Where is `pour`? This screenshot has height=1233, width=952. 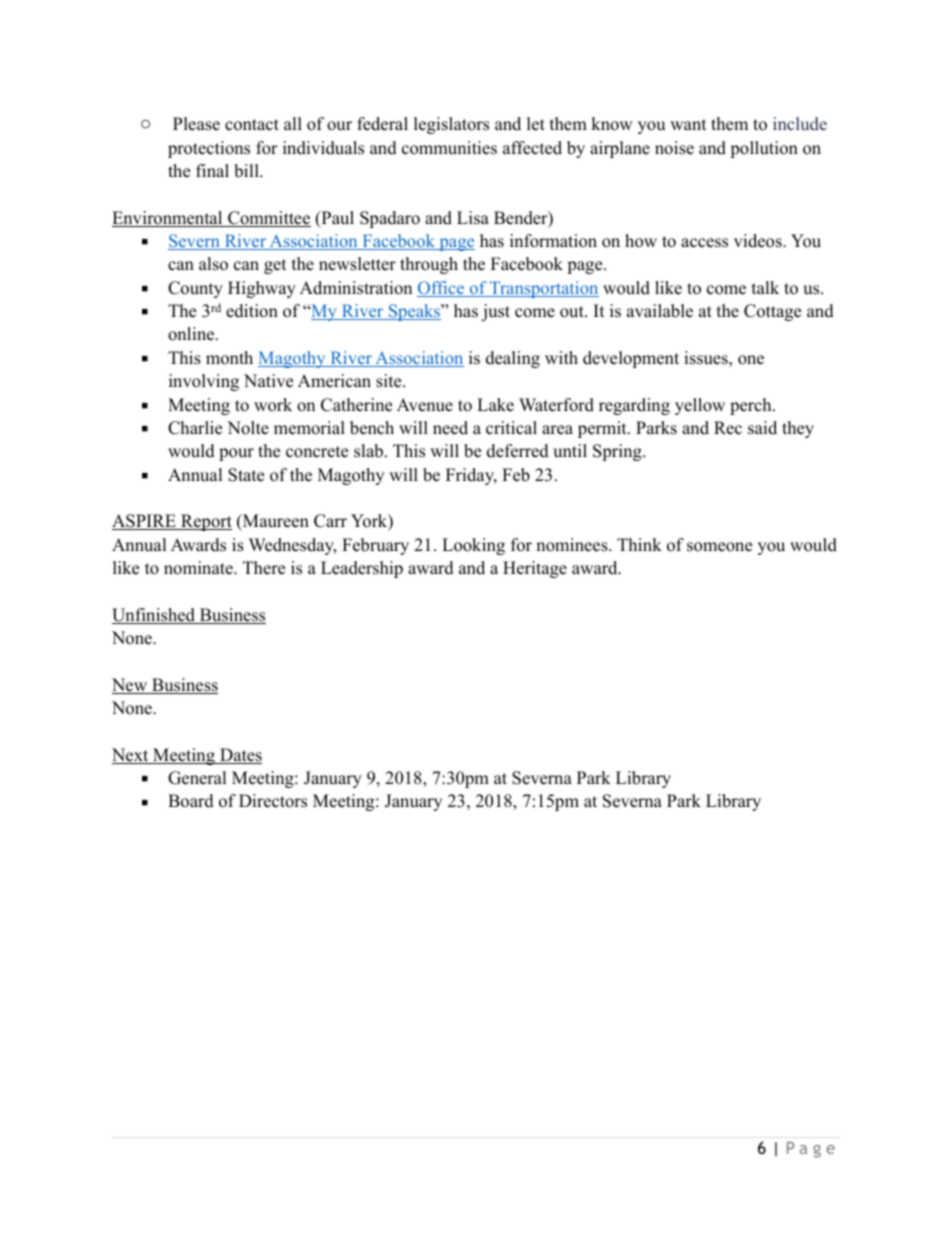
pour is located at coordinates (236, 454).
